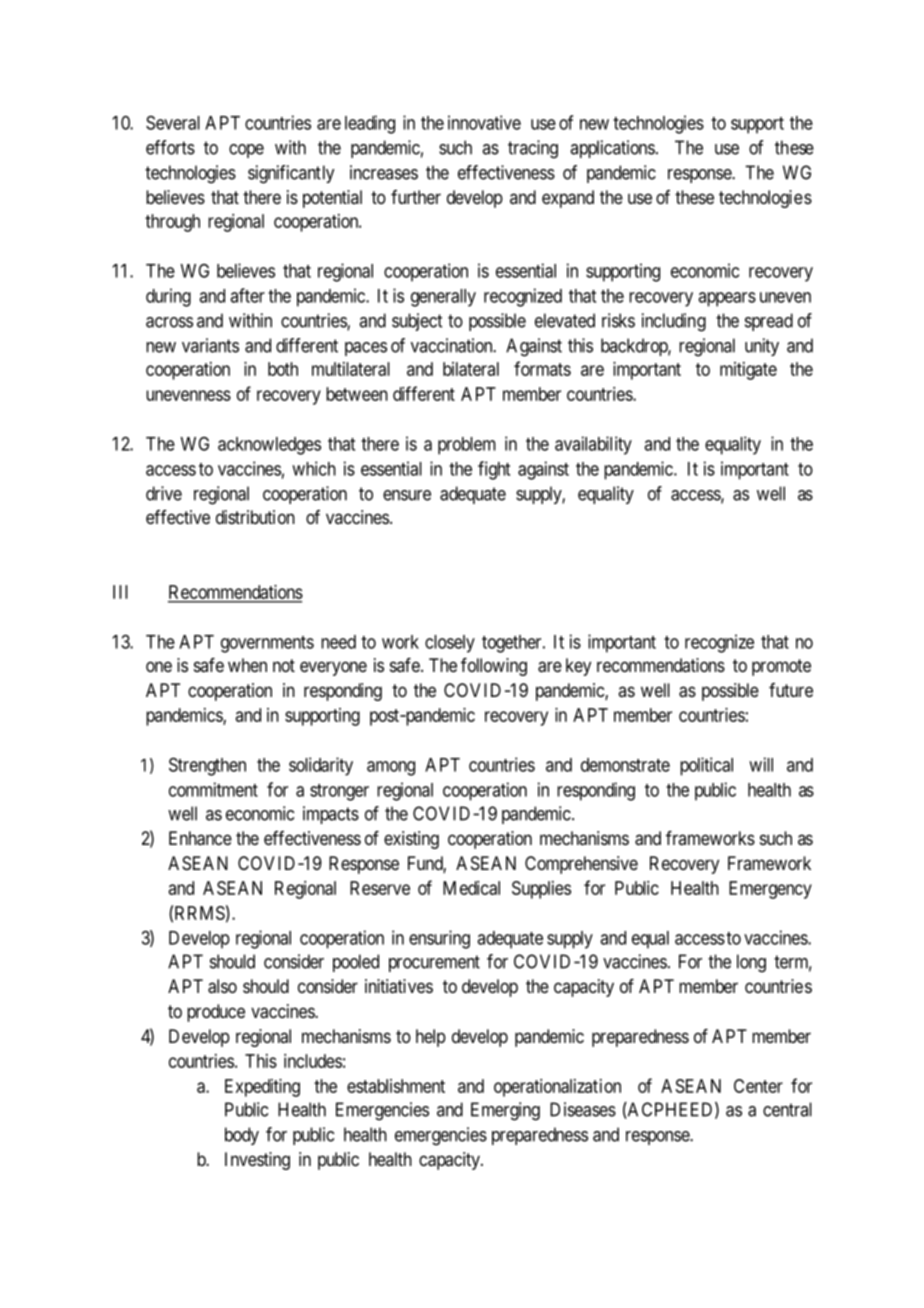 The image size is (924, 1308). What do you see at coordinates (471, 369) in the page?
I see `bilateral` at bounding box center [471, 369].
